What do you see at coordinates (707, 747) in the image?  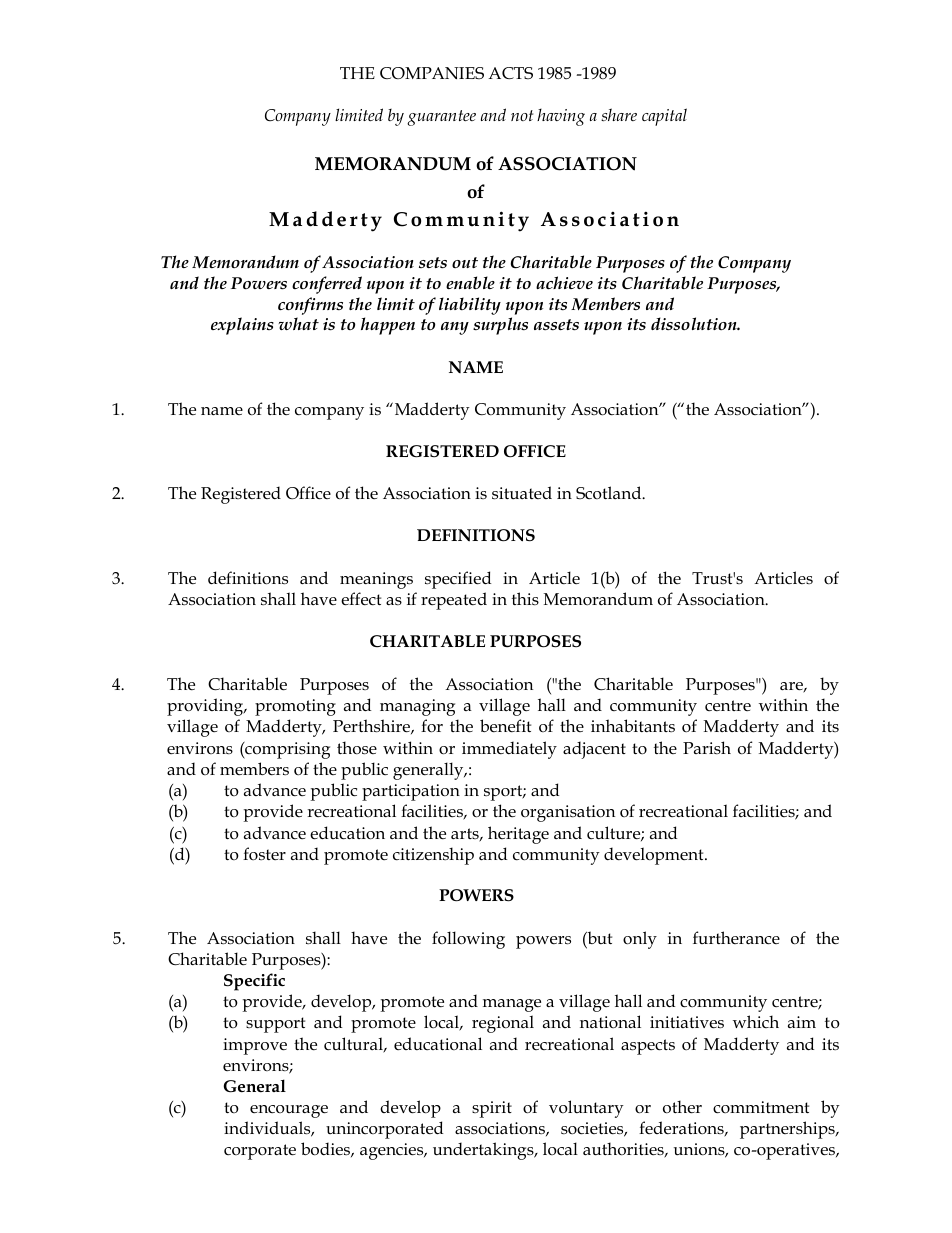 I see `Parish` at bounding box center [707, 747].
